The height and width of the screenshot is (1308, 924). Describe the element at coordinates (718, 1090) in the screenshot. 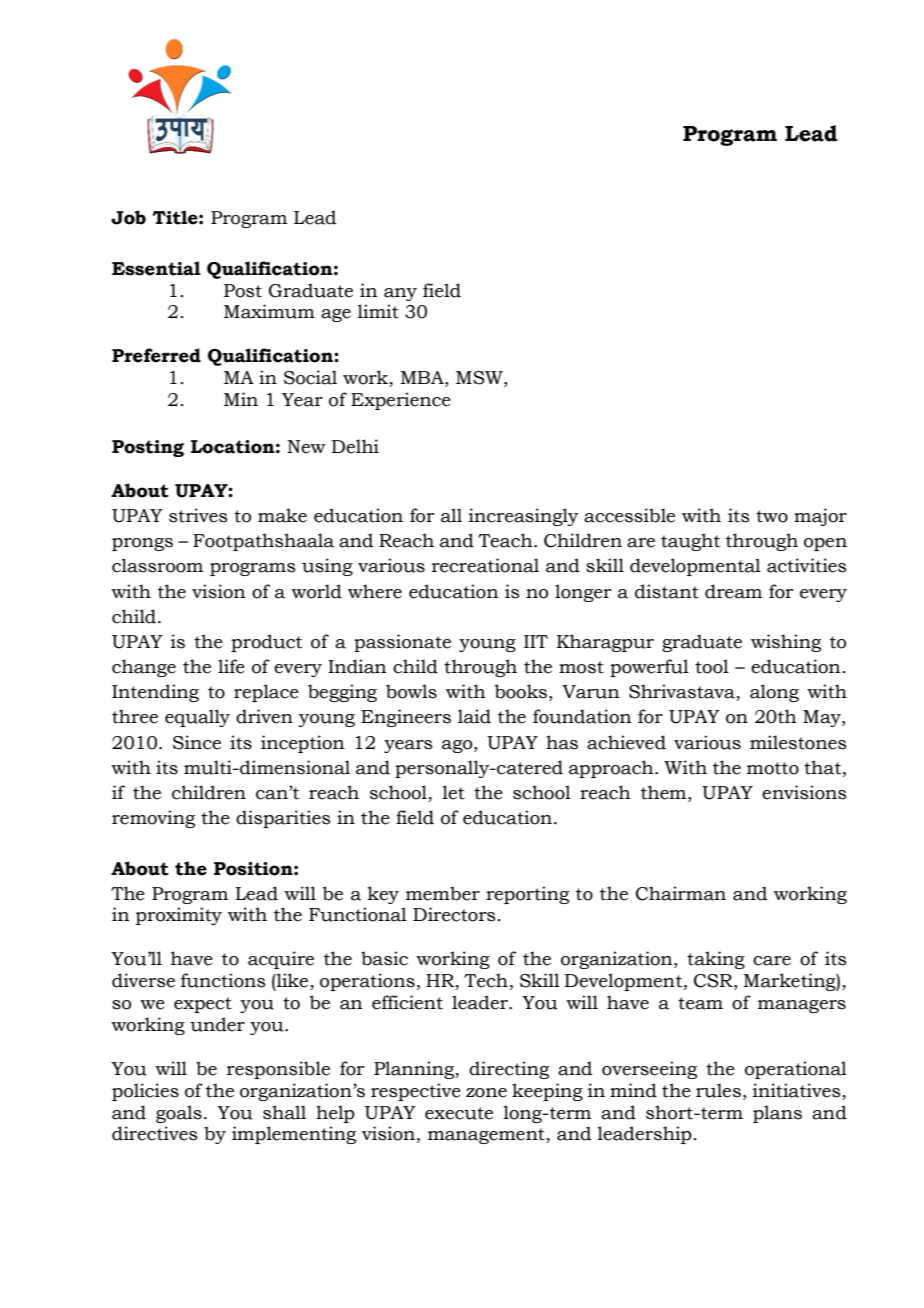

I see `rules` at that location.
